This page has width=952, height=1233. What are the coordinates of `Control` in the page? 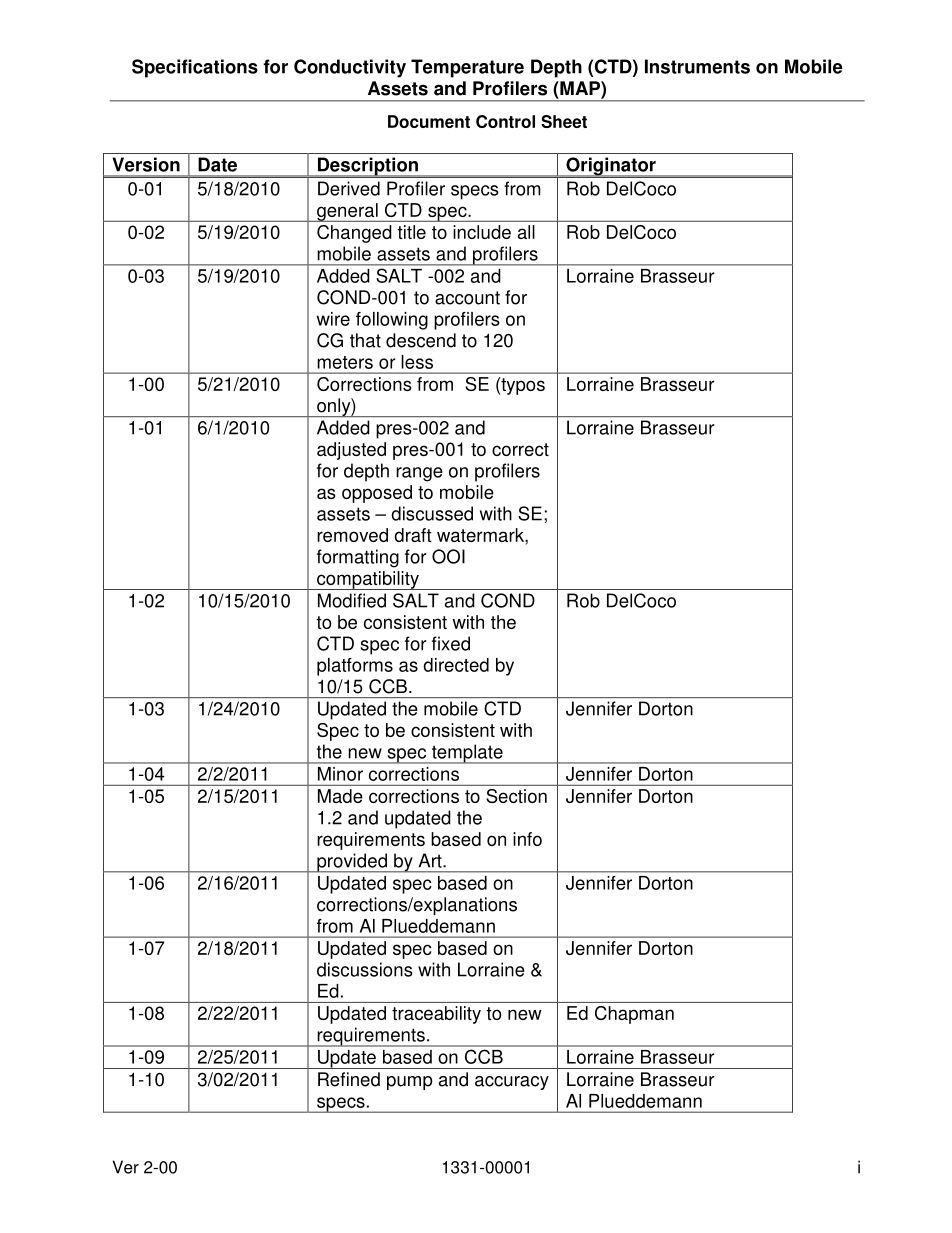 It's located at (505, 121).
